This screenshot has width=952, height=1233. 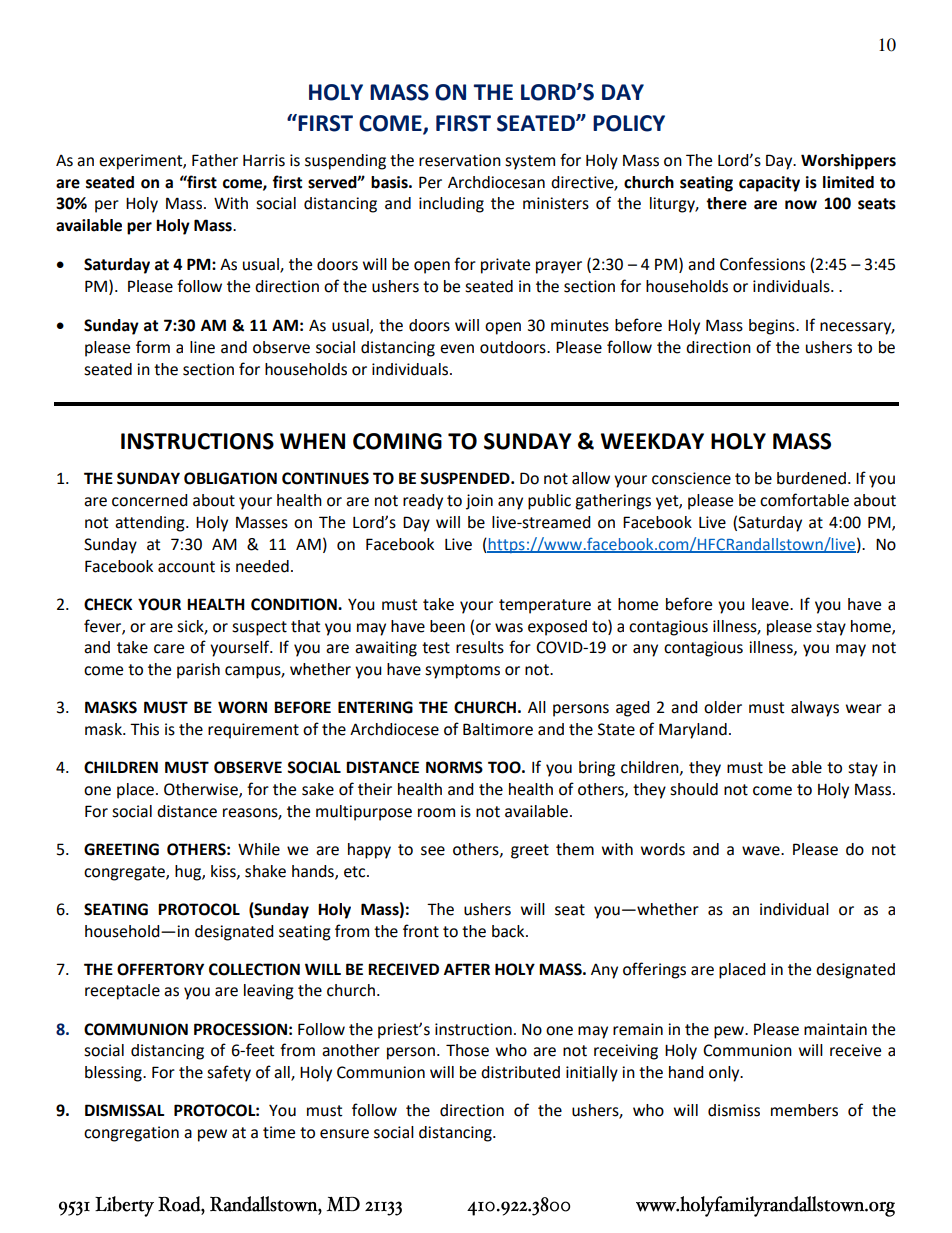 What do you see at coordinates (520, 1072) in the screenshot?
I see `distributed` at bounding box center [520, 1072].
